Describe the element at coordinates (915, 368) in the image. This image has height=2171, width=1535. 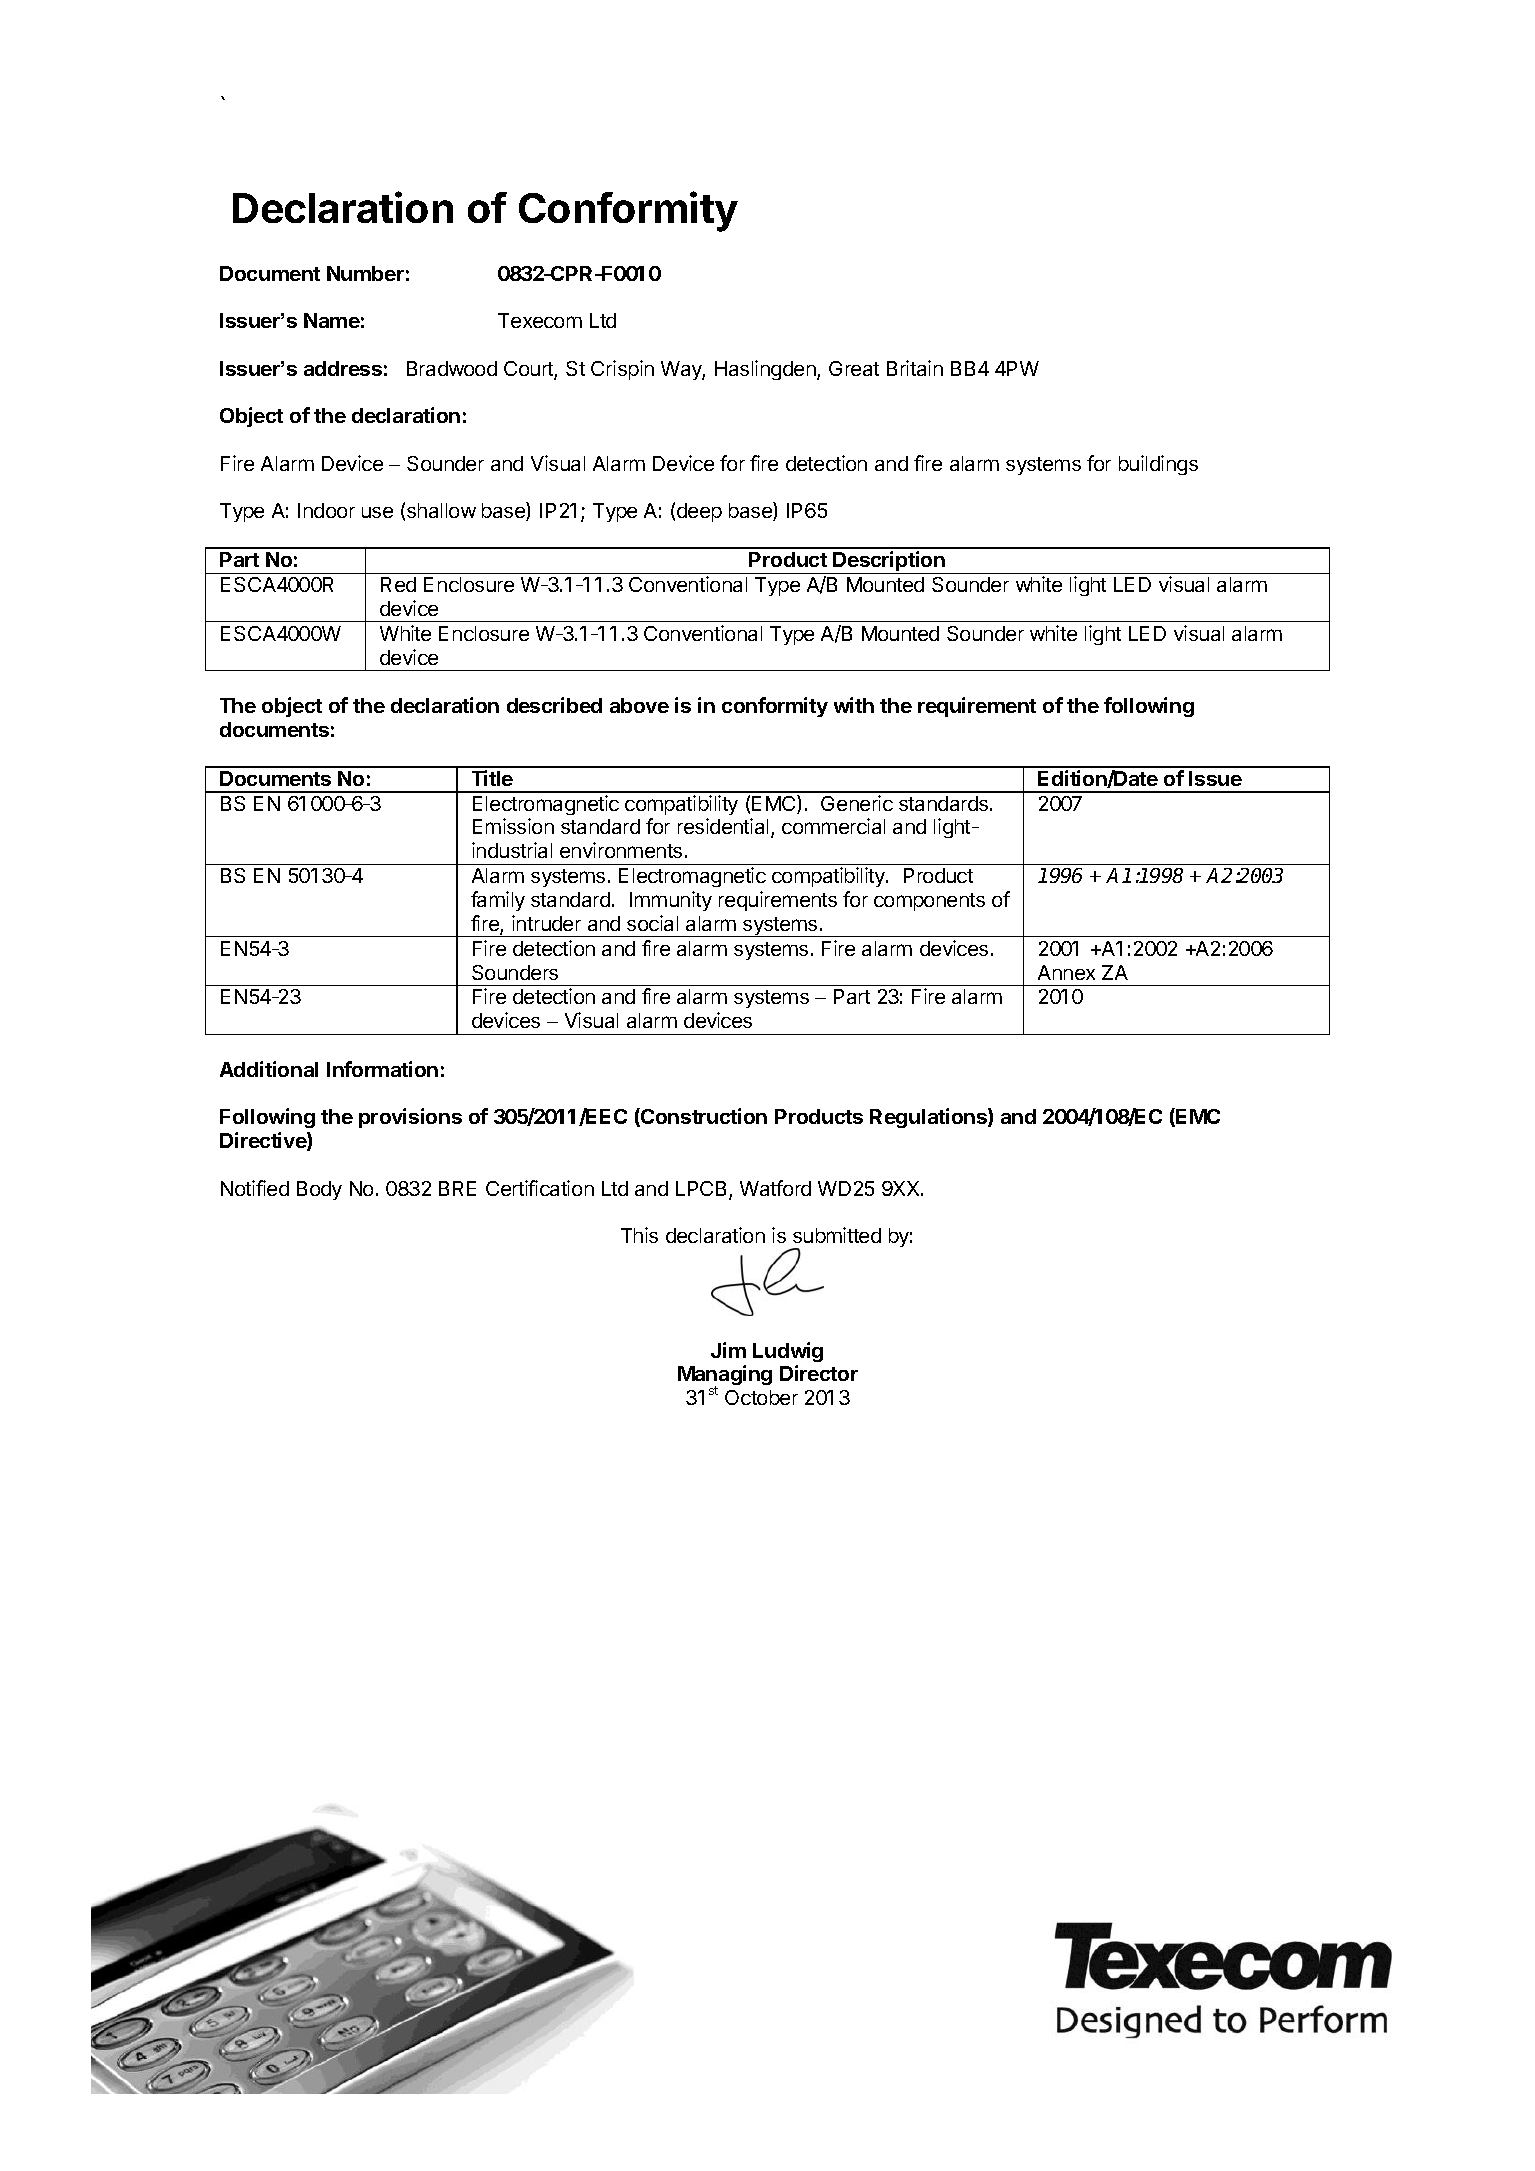
I see `Britain` at that location.
